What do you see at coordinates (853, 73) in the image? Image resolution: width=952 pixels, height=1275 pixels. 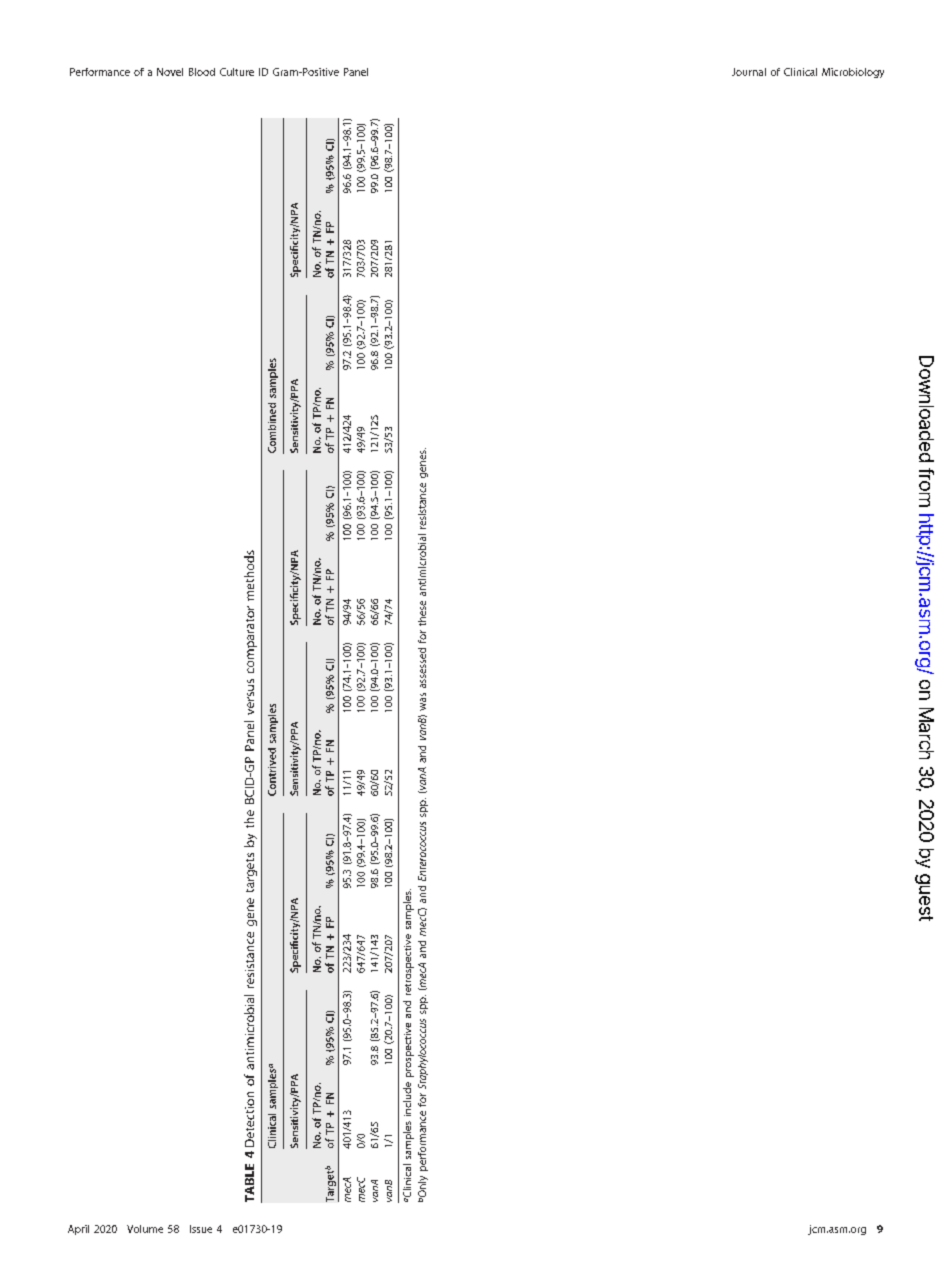 I see `Microbiology` at bounding box center [853, 73].
